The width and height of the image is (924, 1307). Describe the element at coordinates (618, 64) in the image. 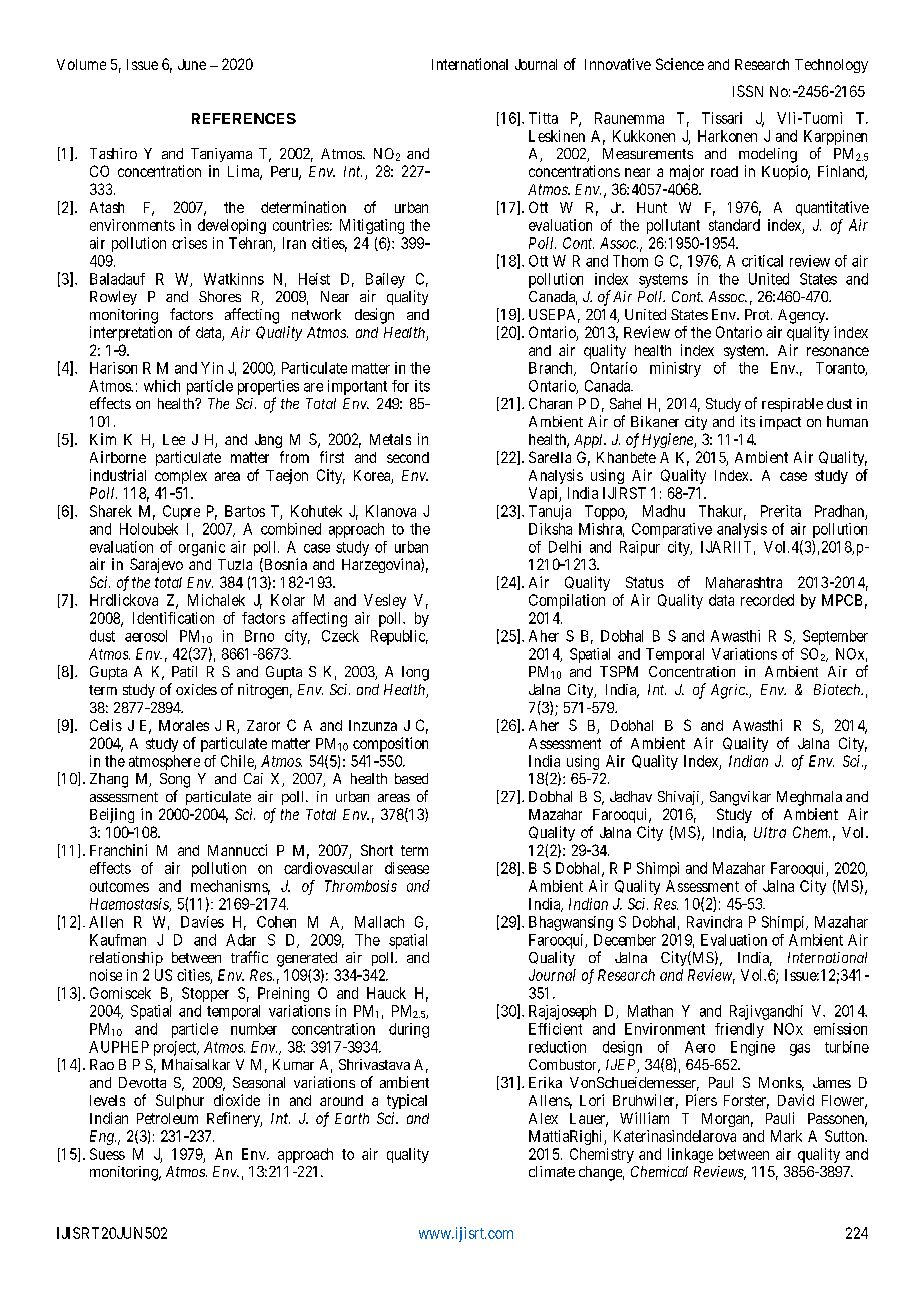

I see `Innovative` at that location.
